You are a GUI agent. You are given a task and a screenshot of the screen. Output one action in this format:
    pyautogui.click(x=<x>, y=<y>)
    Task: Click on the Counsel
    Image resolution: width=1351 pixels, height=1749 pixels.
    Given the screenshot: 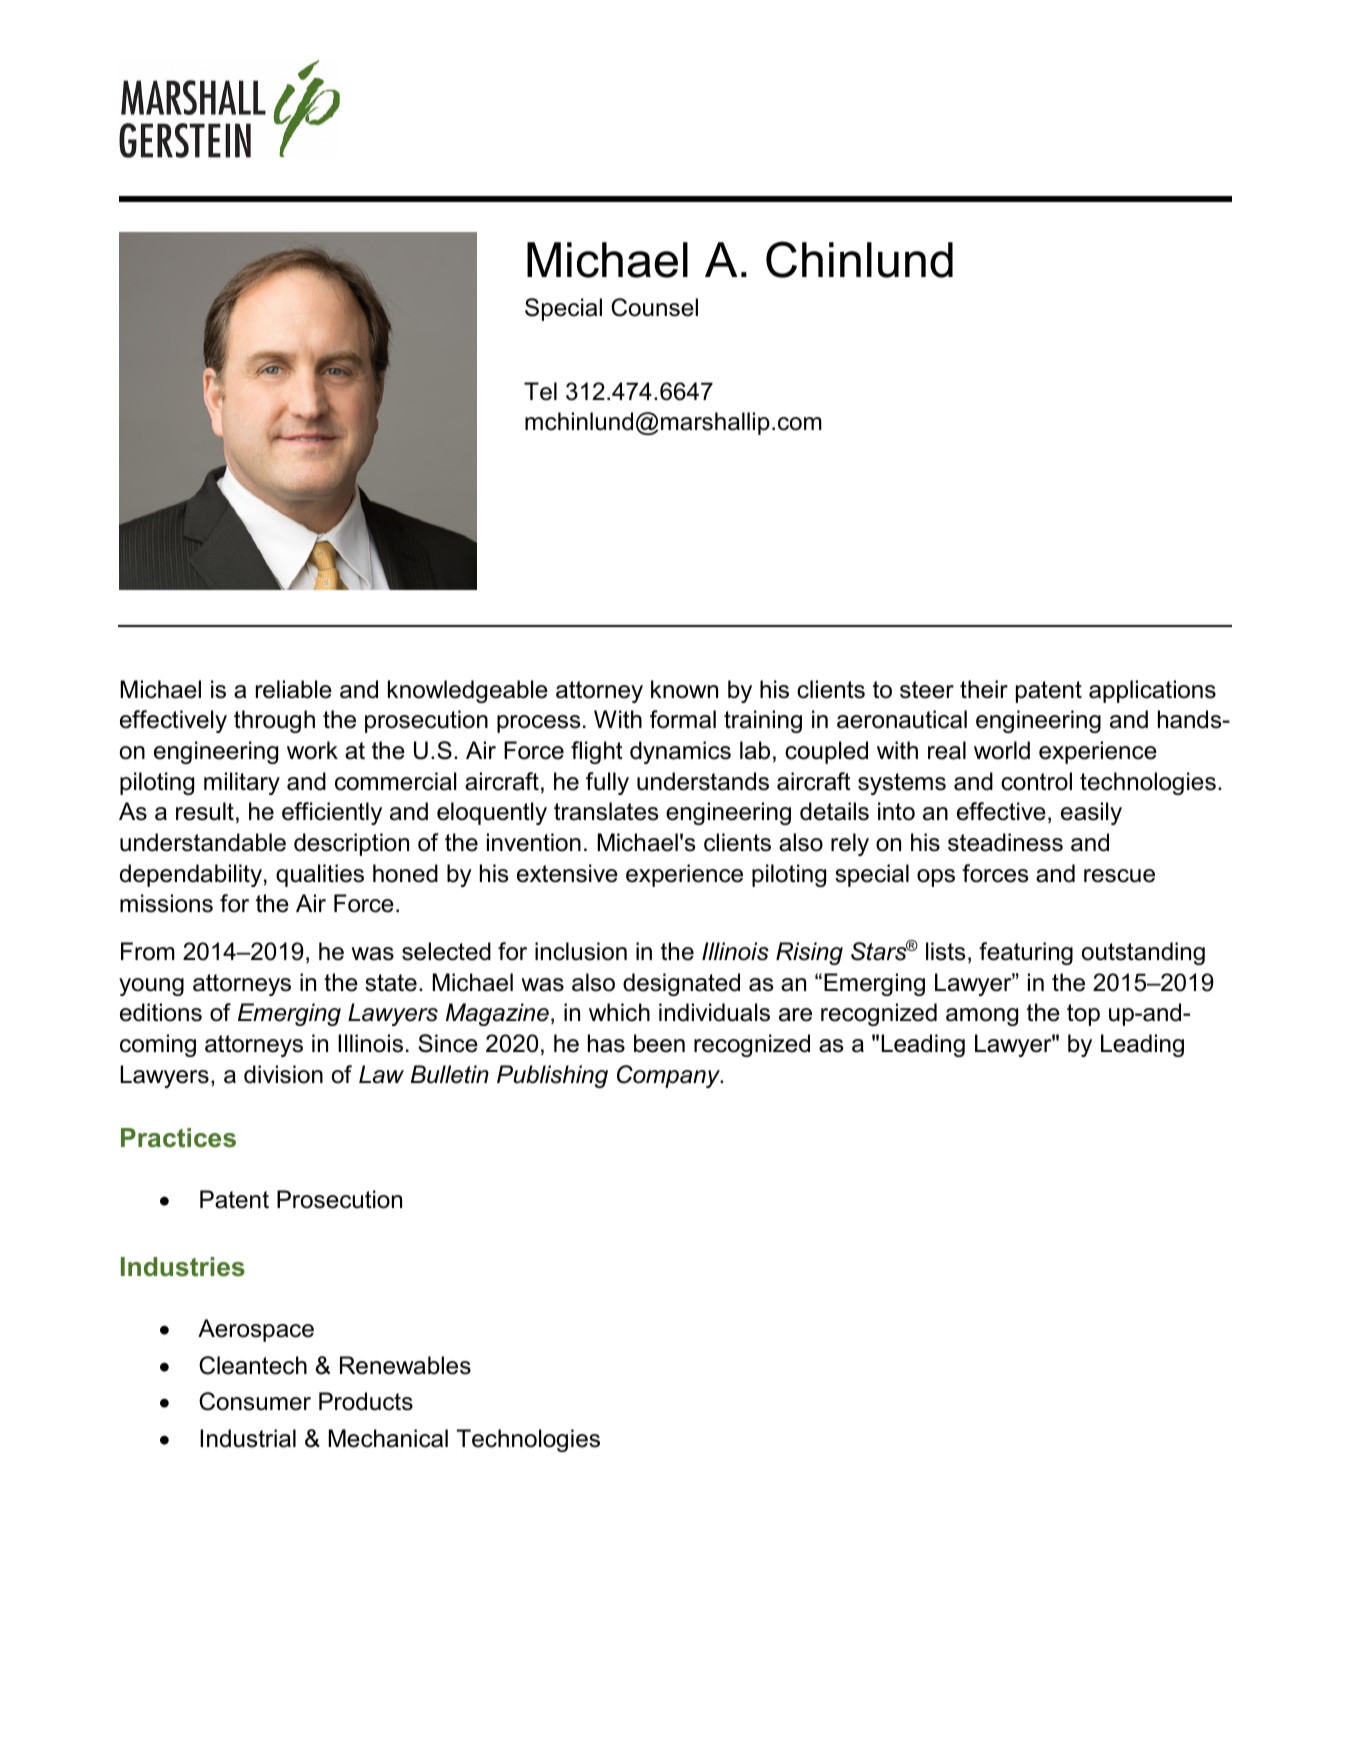 What is the action you would take?
    pyautogui.click(x=654, y=307)
